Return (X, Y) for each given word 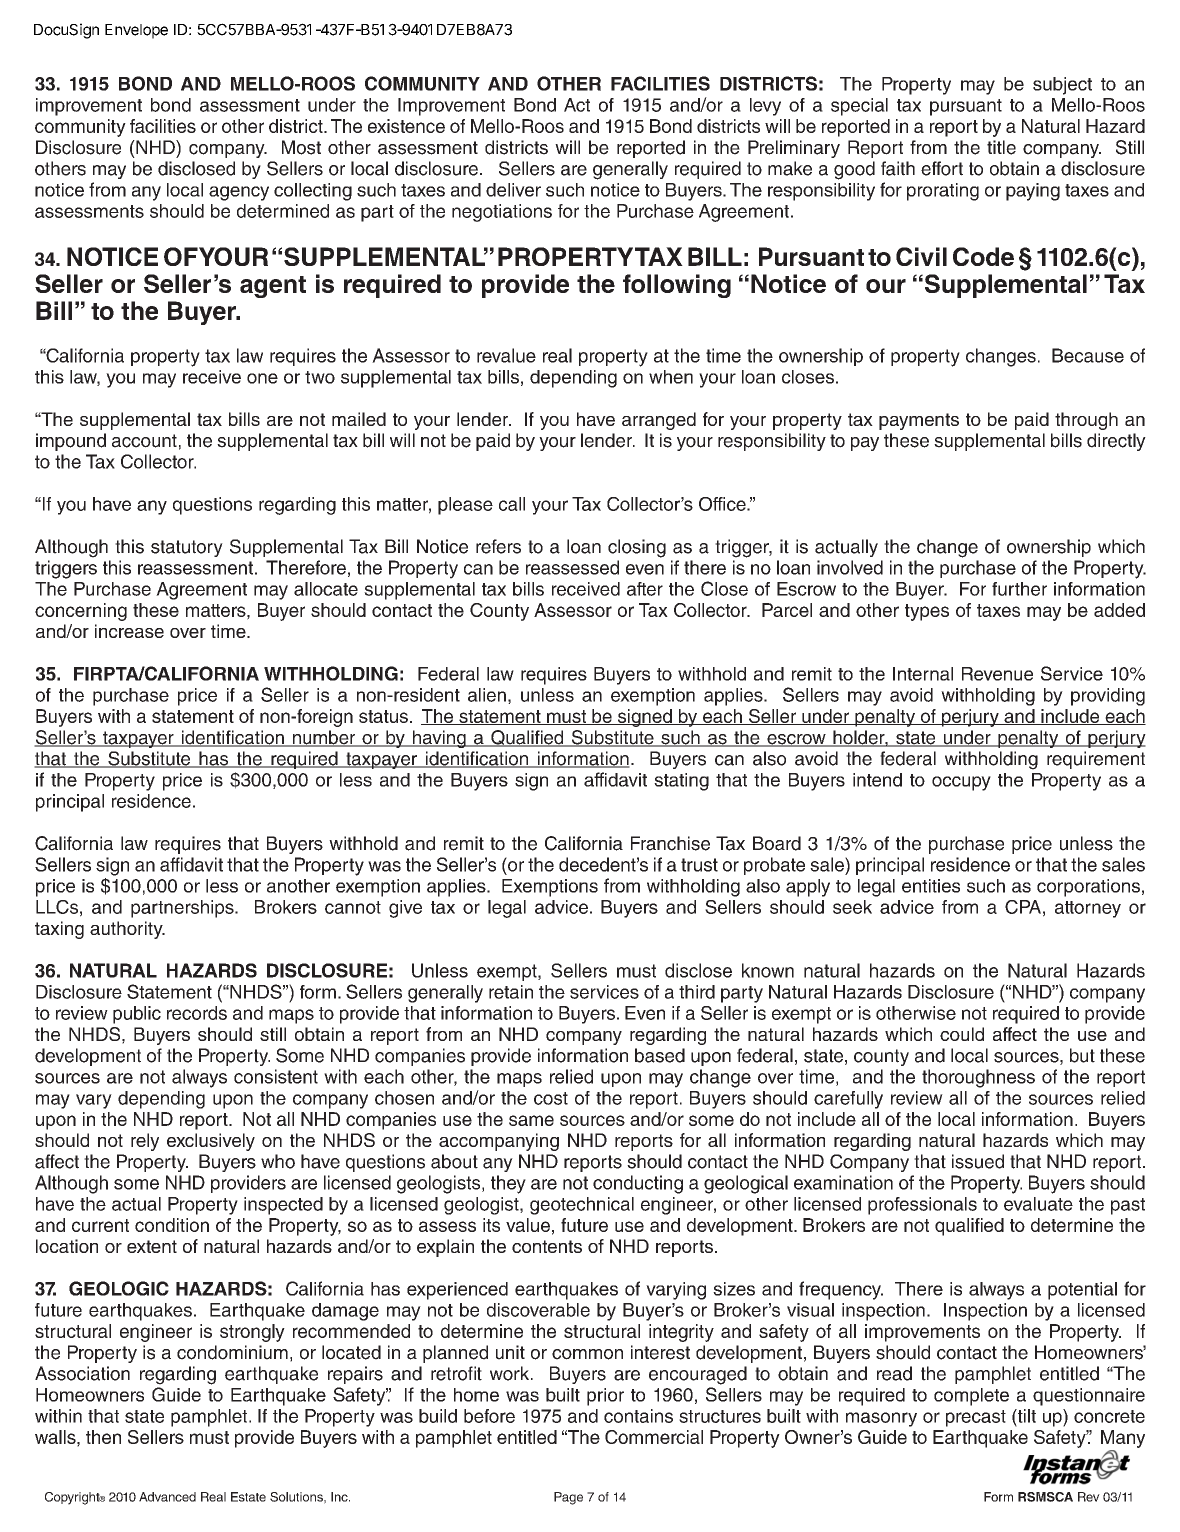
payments (919, 421)
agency (239, 193)
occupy (961, 783)
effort (942, 168)
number (324, 738)
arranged (659, 421)
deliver (513, 190)
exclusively (211, 1142)
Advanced (167, 1497)
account (144, 441)
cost (551, 1098)
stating (681, 782)
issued (978, 1161)
